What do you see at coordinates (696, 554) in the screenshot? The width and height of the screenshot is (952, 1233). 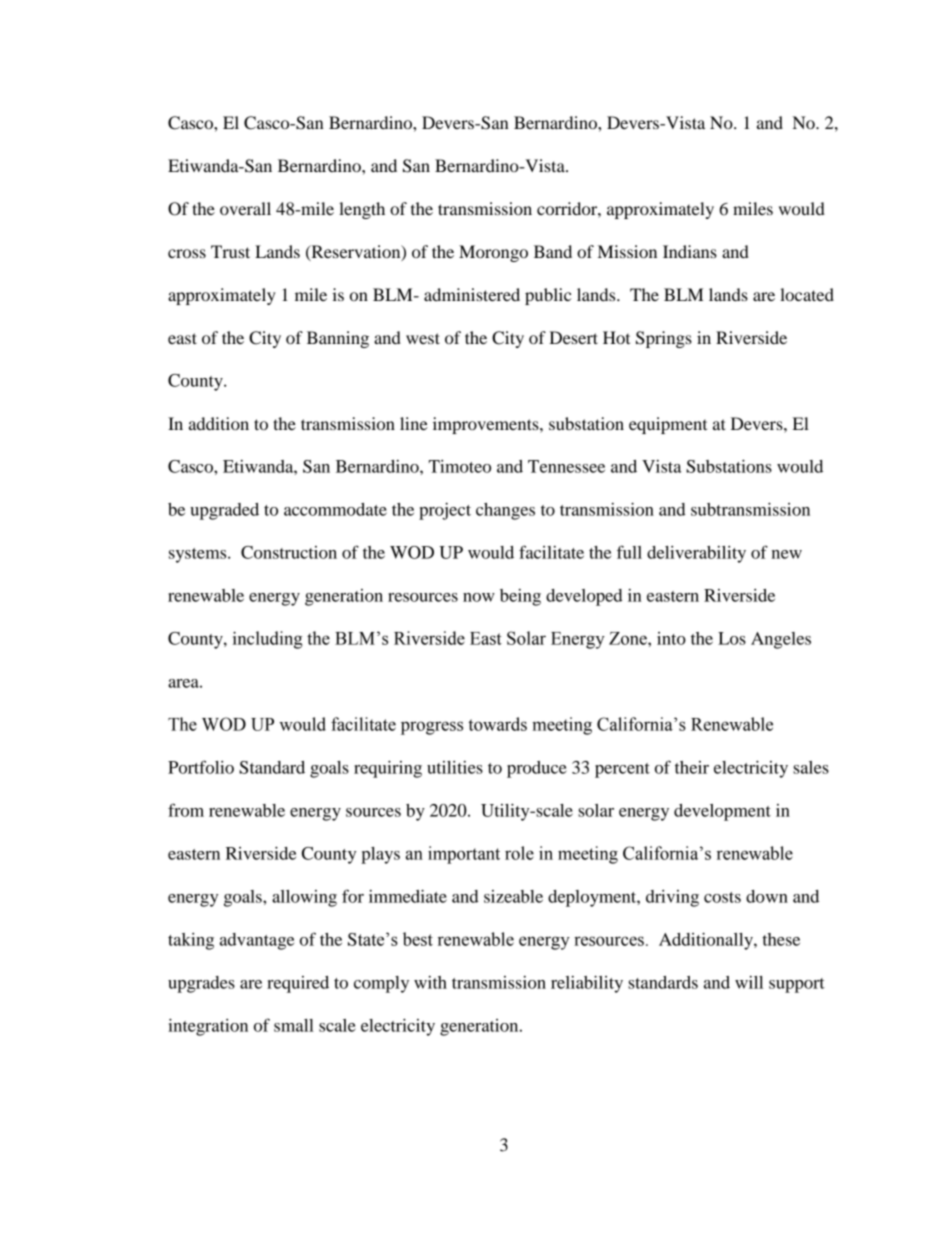 I see `deliverability` at bounding box center [696, 554].
